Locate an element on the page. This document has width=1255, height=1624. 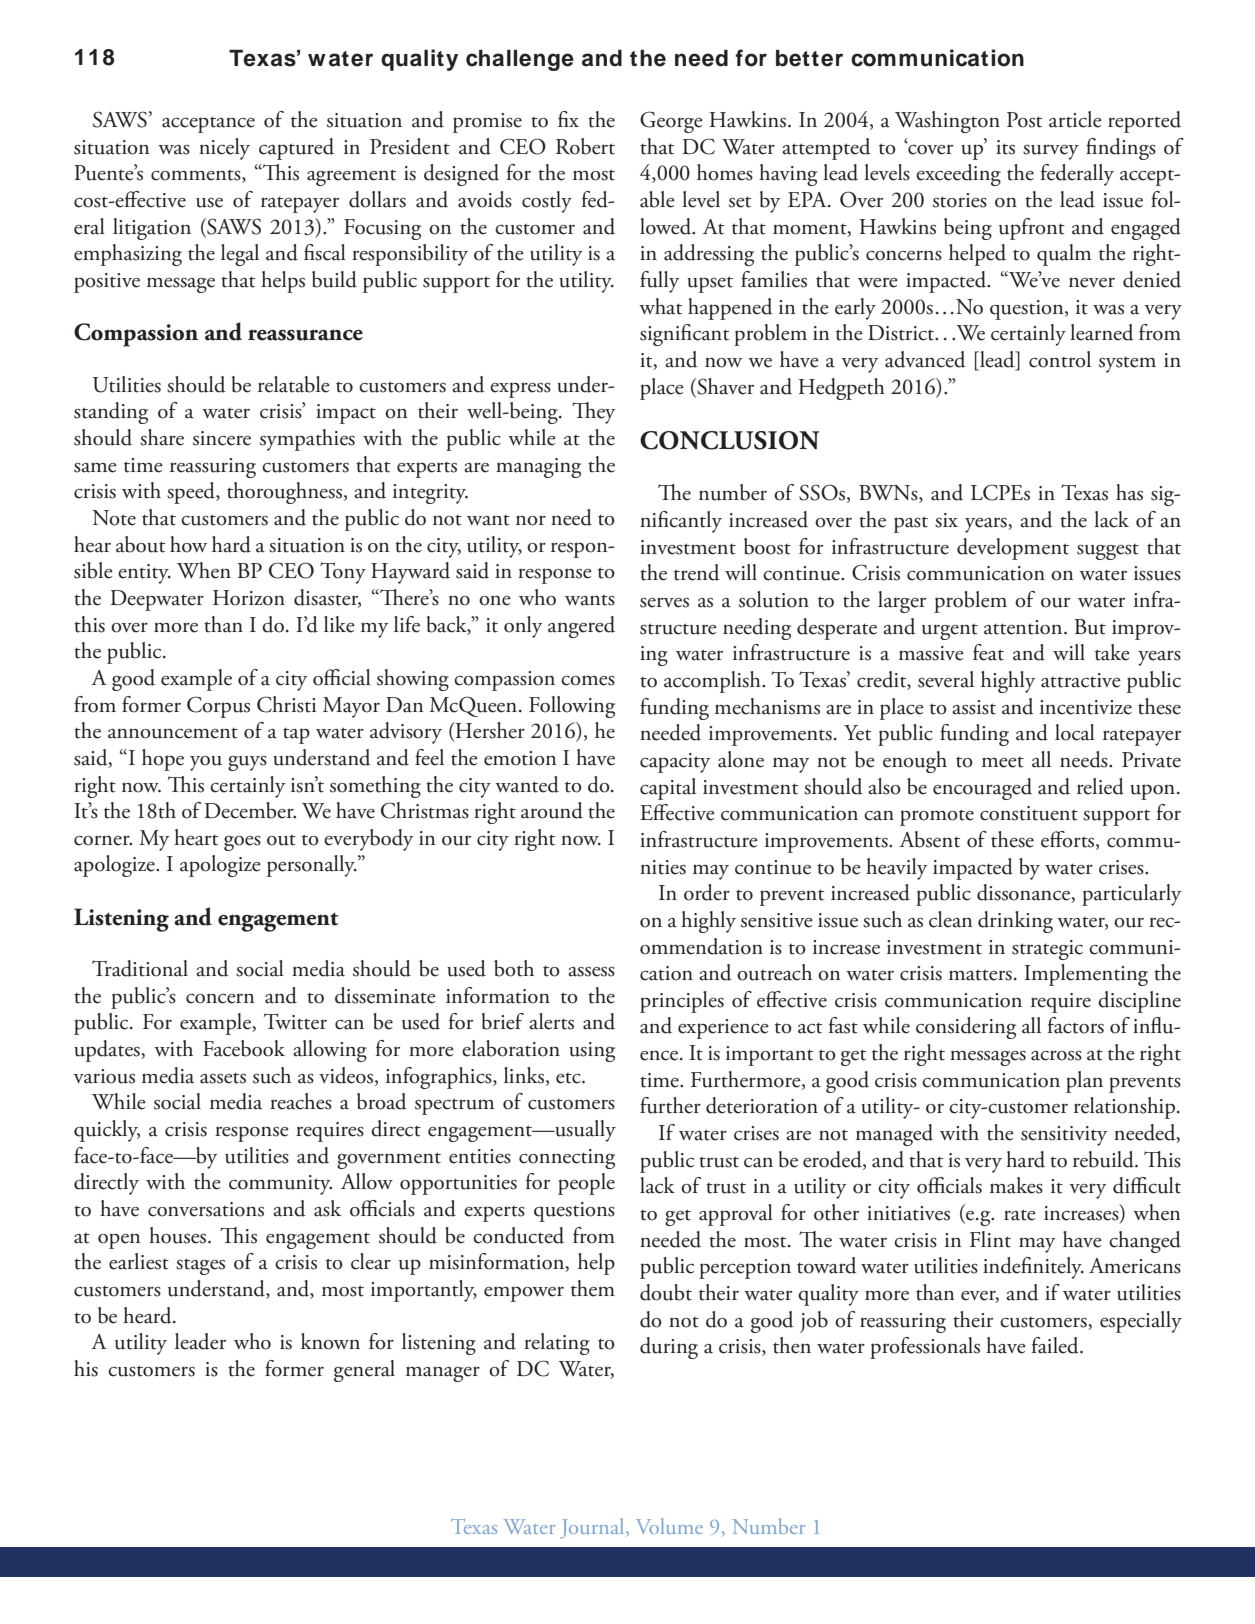
Post is located at coordinates (1024, 120).
